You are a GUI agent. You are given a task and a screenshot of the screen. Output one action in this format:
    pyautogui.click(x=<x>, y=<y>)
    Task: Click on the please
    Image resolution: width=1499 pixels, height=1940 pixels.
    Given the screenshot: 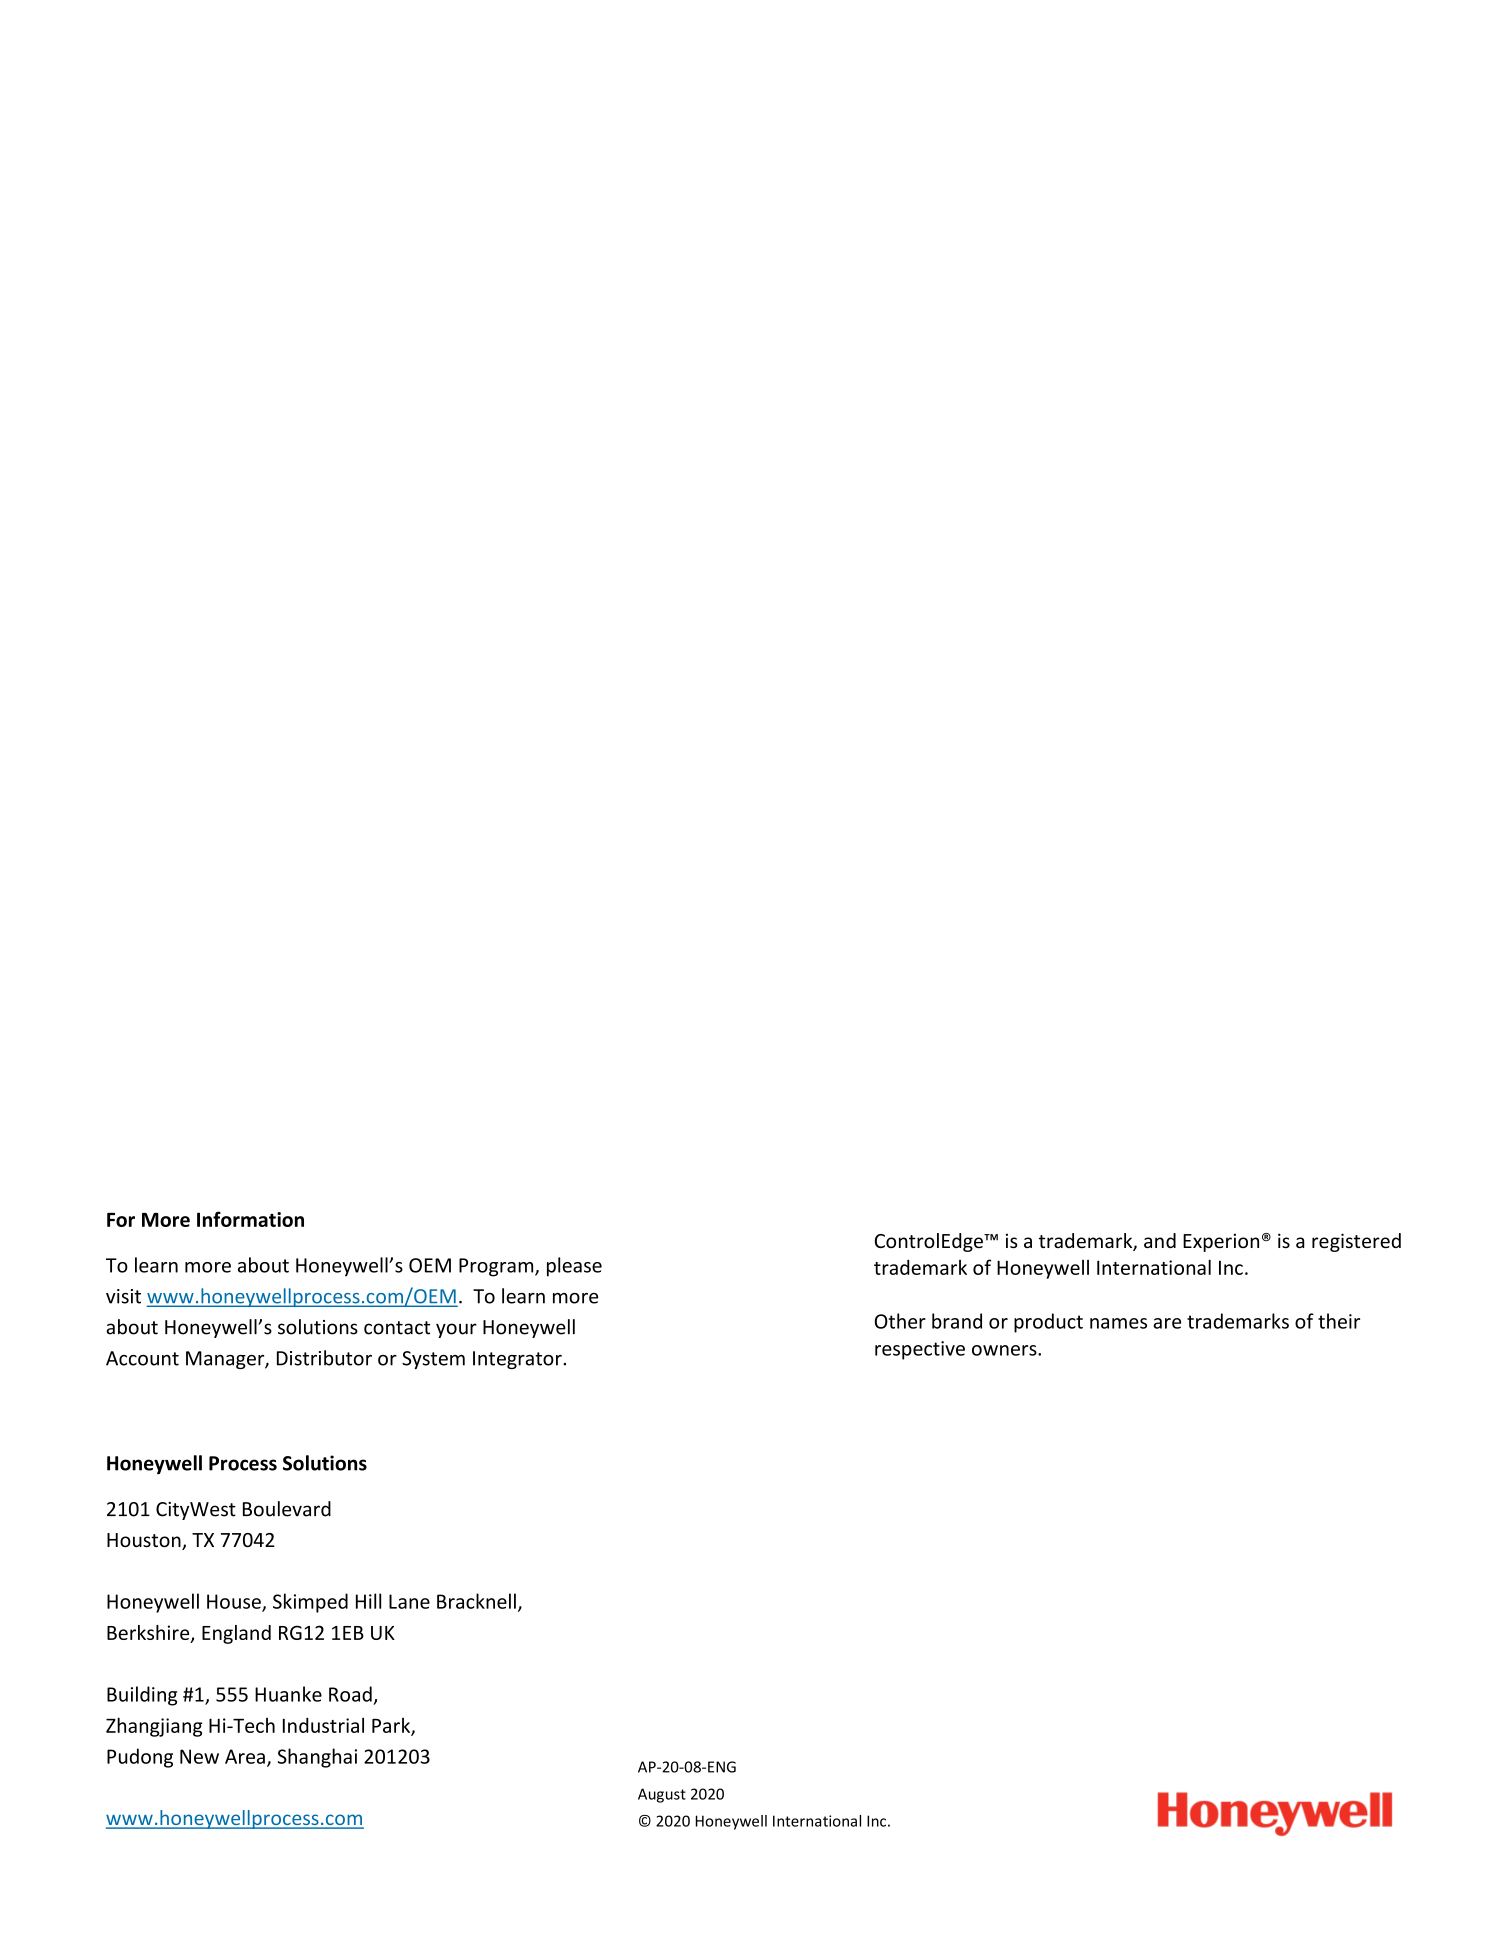 What is the action you would take?
    pyautogui.click(x=574, y=1267)
